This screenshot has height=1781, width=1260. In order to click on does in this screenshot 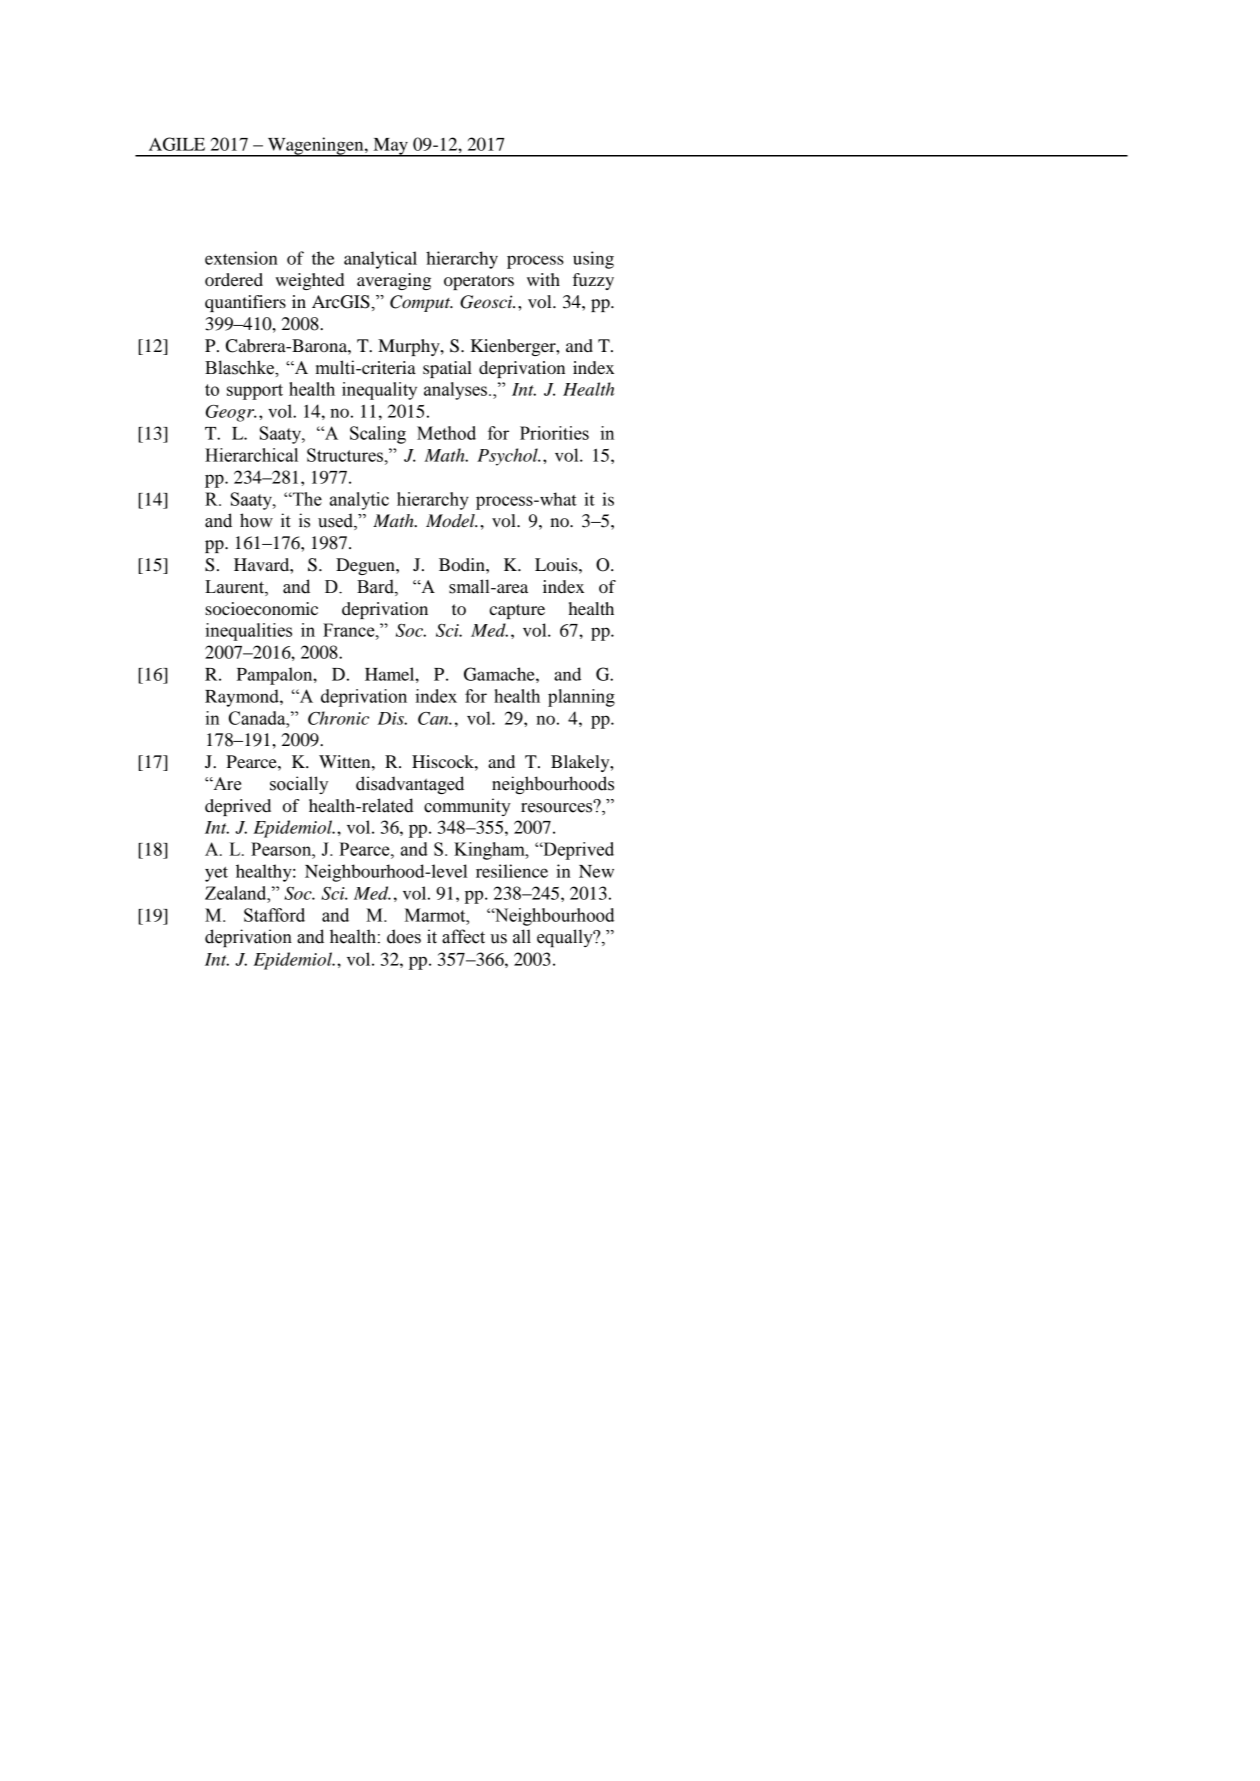, I will do `click(404, 936)`.
